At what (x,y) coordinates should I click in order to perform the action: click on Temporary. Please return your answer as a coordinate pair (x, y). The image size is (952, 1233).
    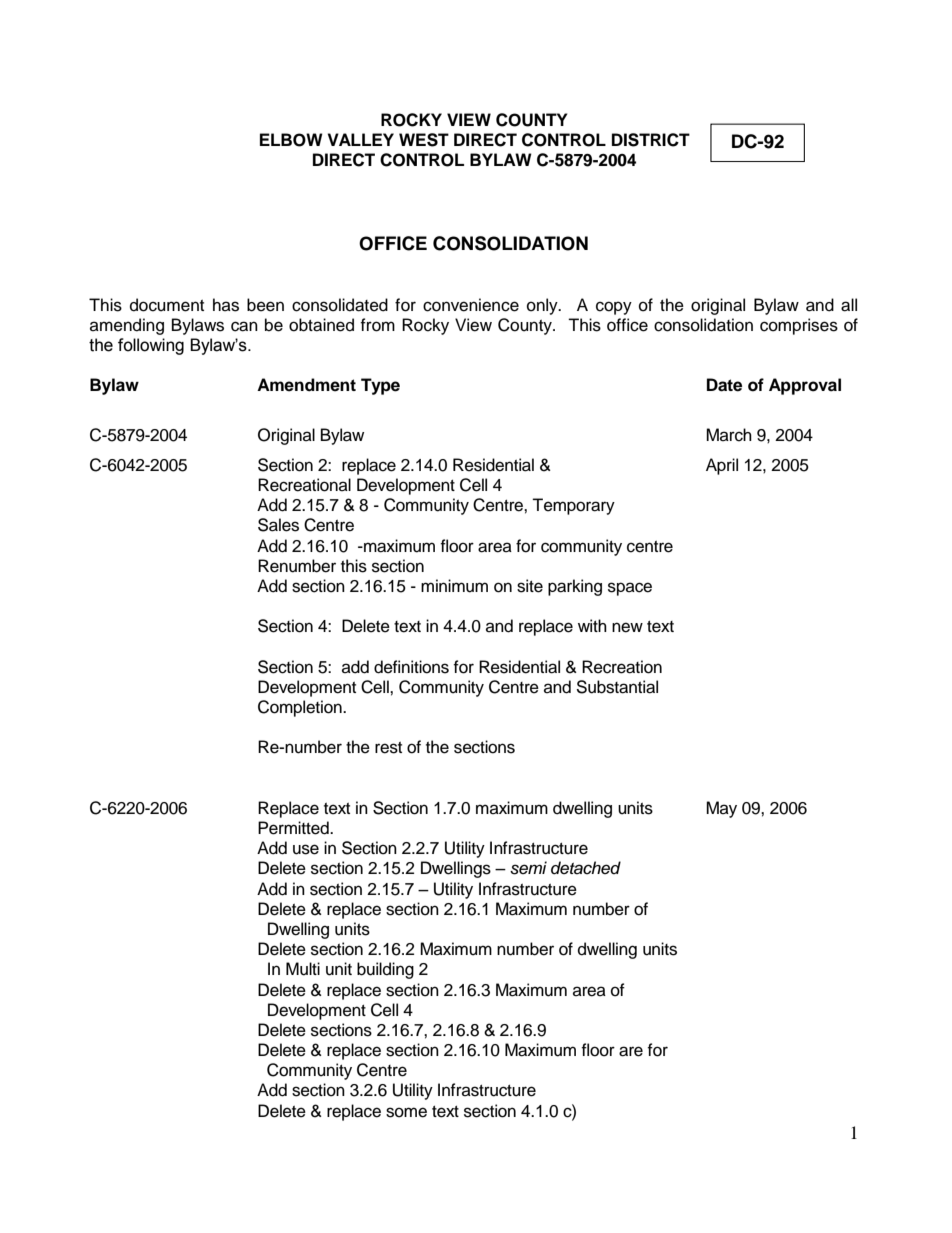
    Looking at the image, I should click on (573, 506).
